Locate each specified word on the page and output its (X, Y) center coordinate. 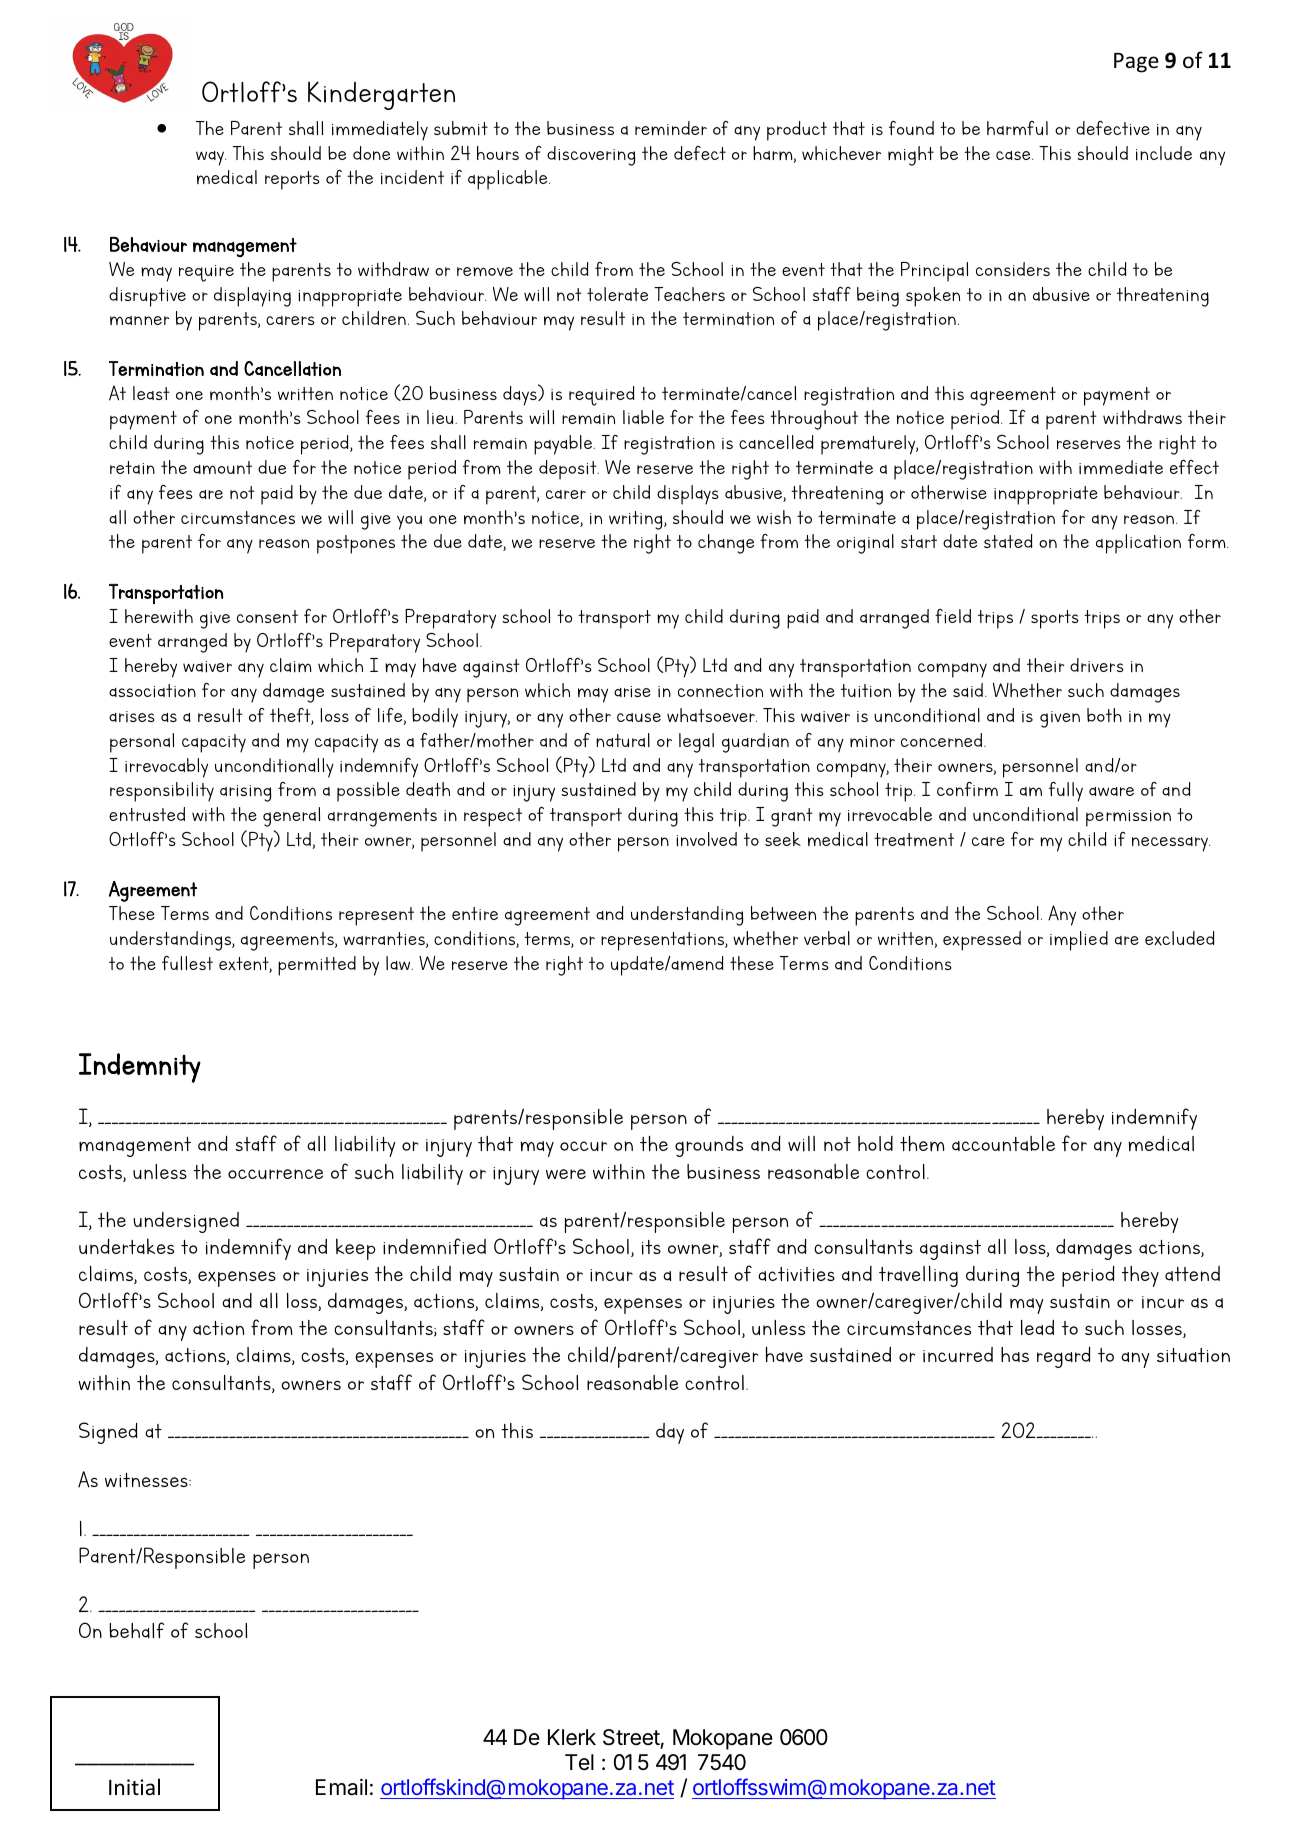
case (1014, 155)
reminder (671, 128)
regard (1064, 1357)
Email (341, 1787)
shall (306, 128)
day (670, 1433)
